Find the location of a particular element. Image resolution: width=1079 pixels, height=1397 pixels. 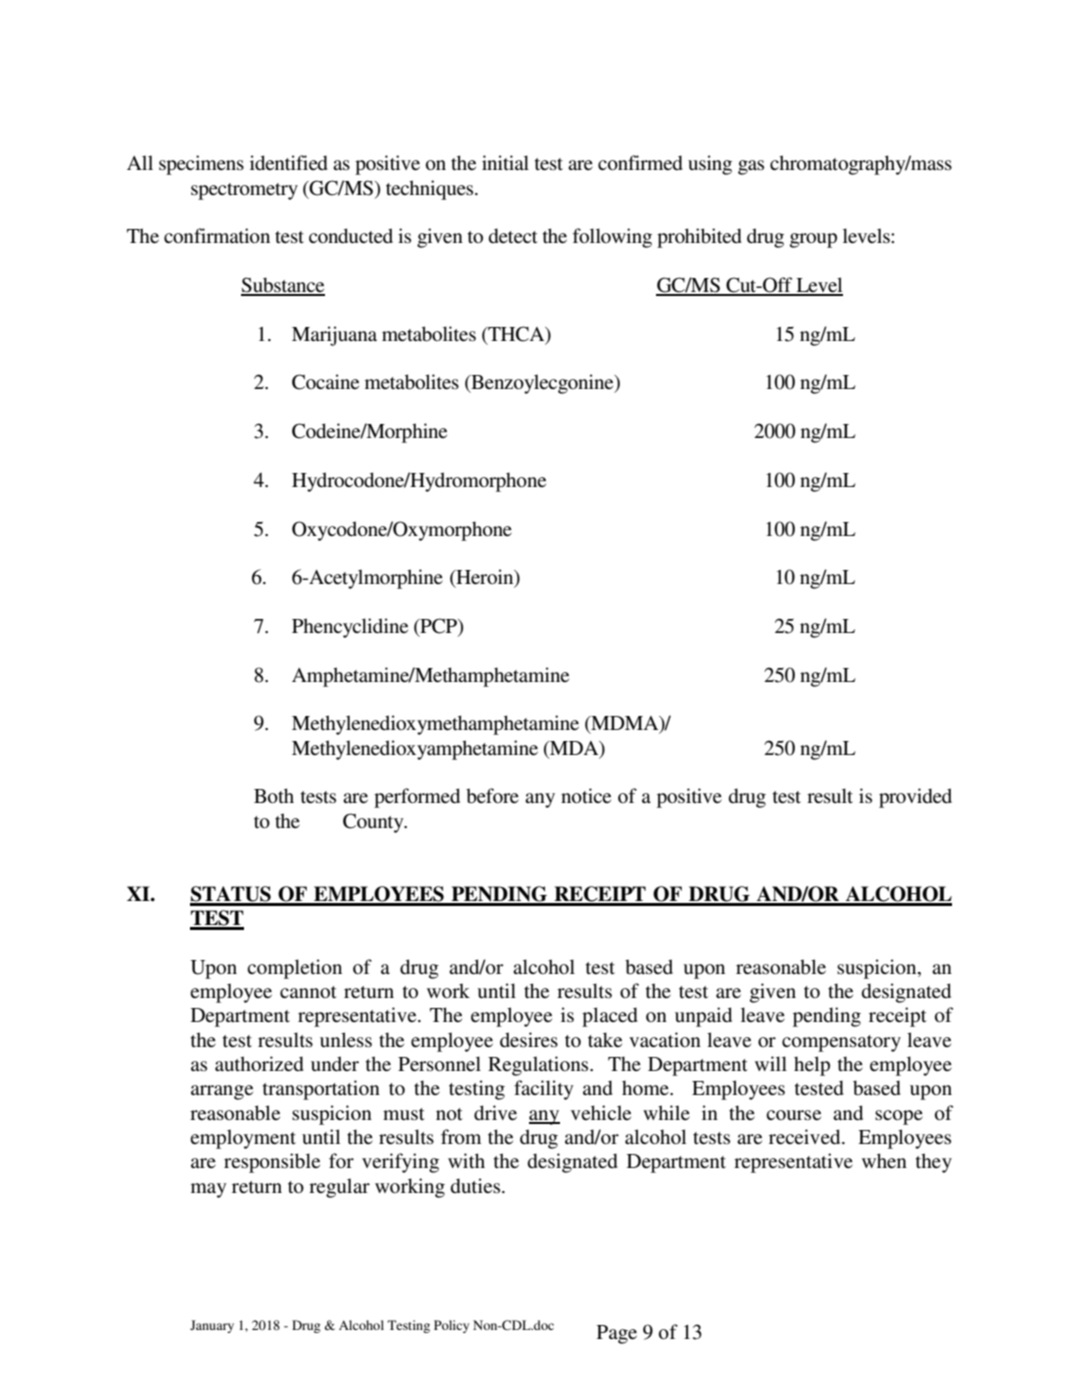

group is located at coordinates (813, 240).
